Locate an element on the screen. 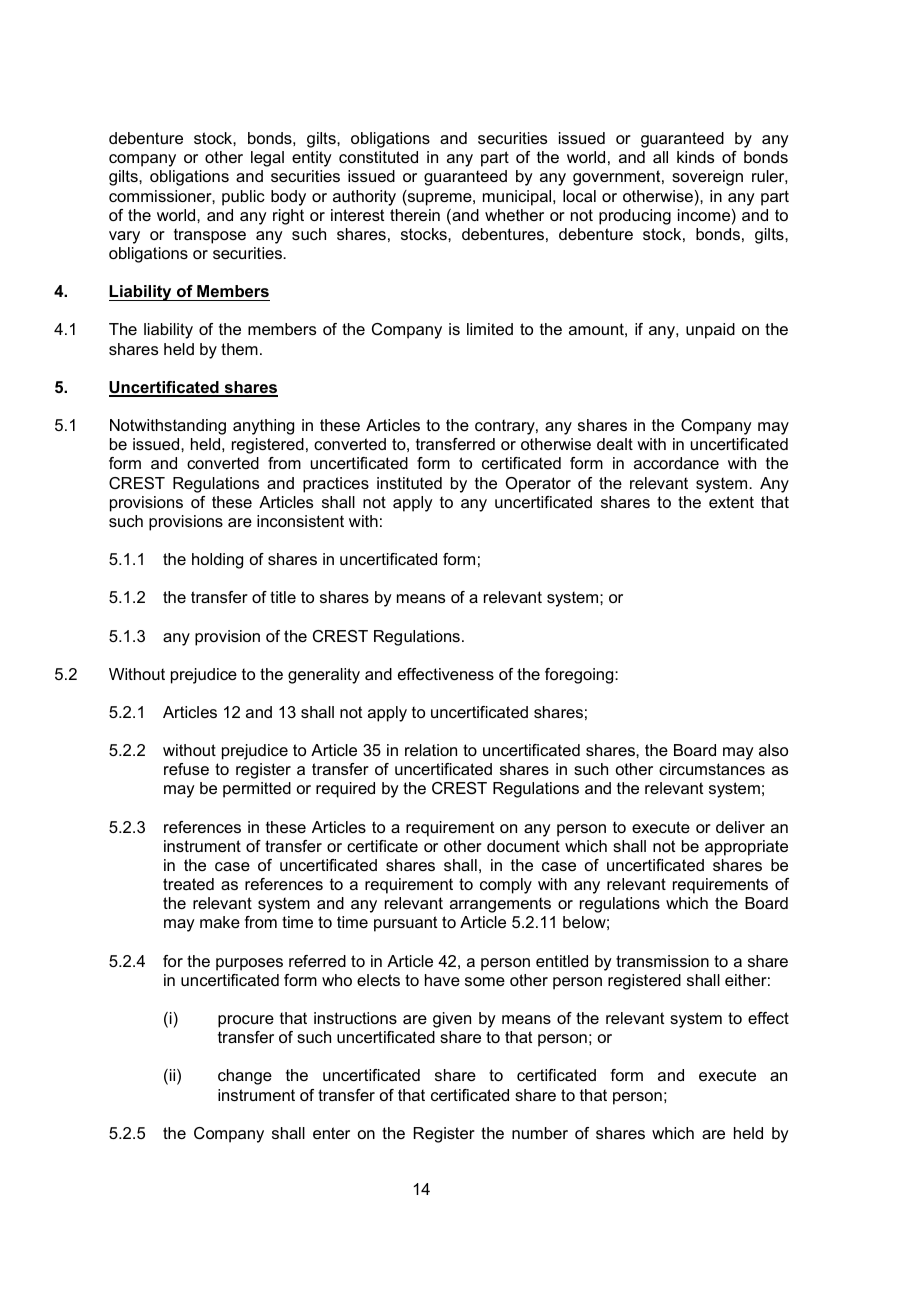  public is located at coordinates (243, 198).
